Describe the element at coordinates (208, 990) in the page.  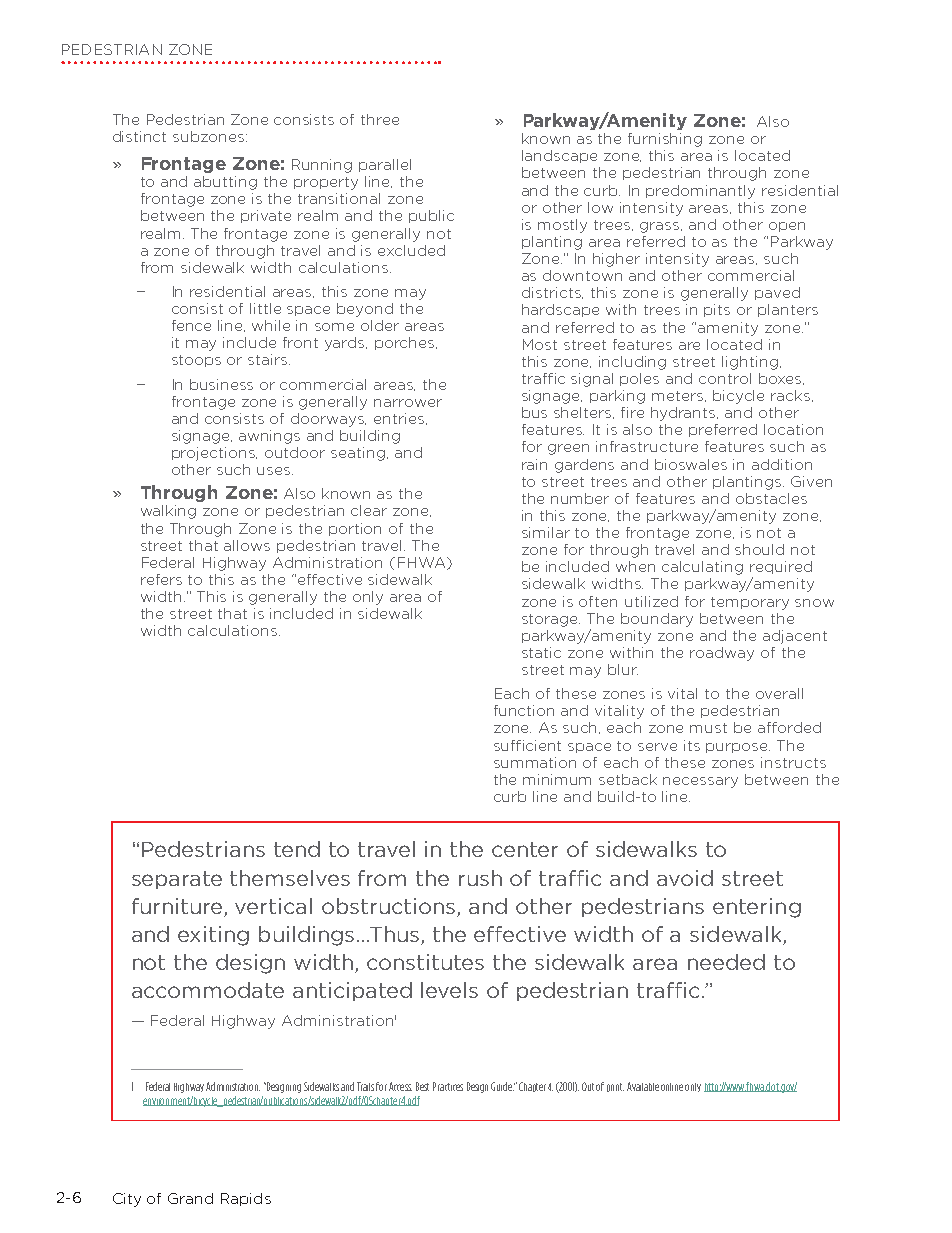
I see `accommodate` at that location.
